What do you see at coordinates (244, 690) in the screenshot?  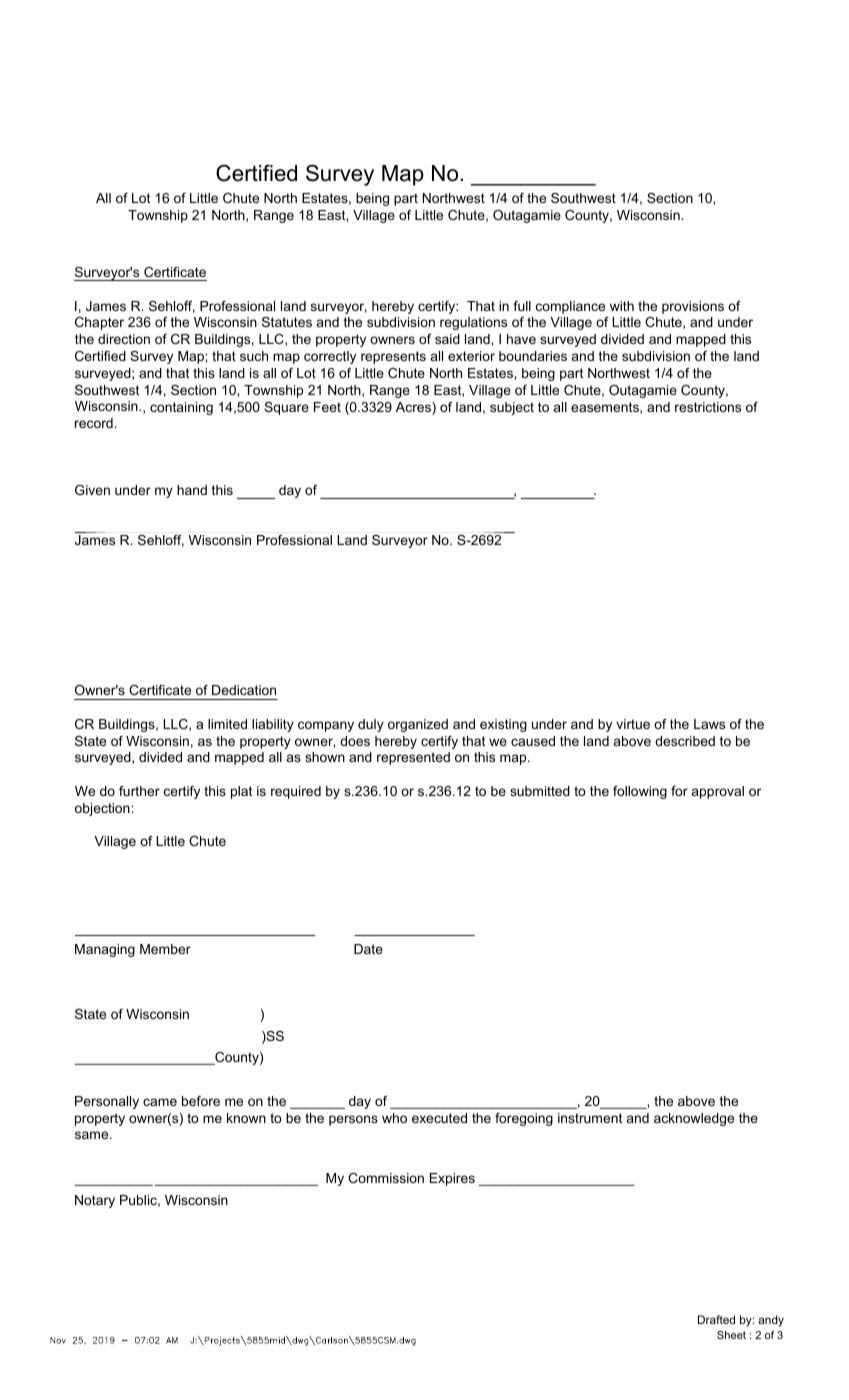 I see `Dedication` at bounding box center [244, 690].
